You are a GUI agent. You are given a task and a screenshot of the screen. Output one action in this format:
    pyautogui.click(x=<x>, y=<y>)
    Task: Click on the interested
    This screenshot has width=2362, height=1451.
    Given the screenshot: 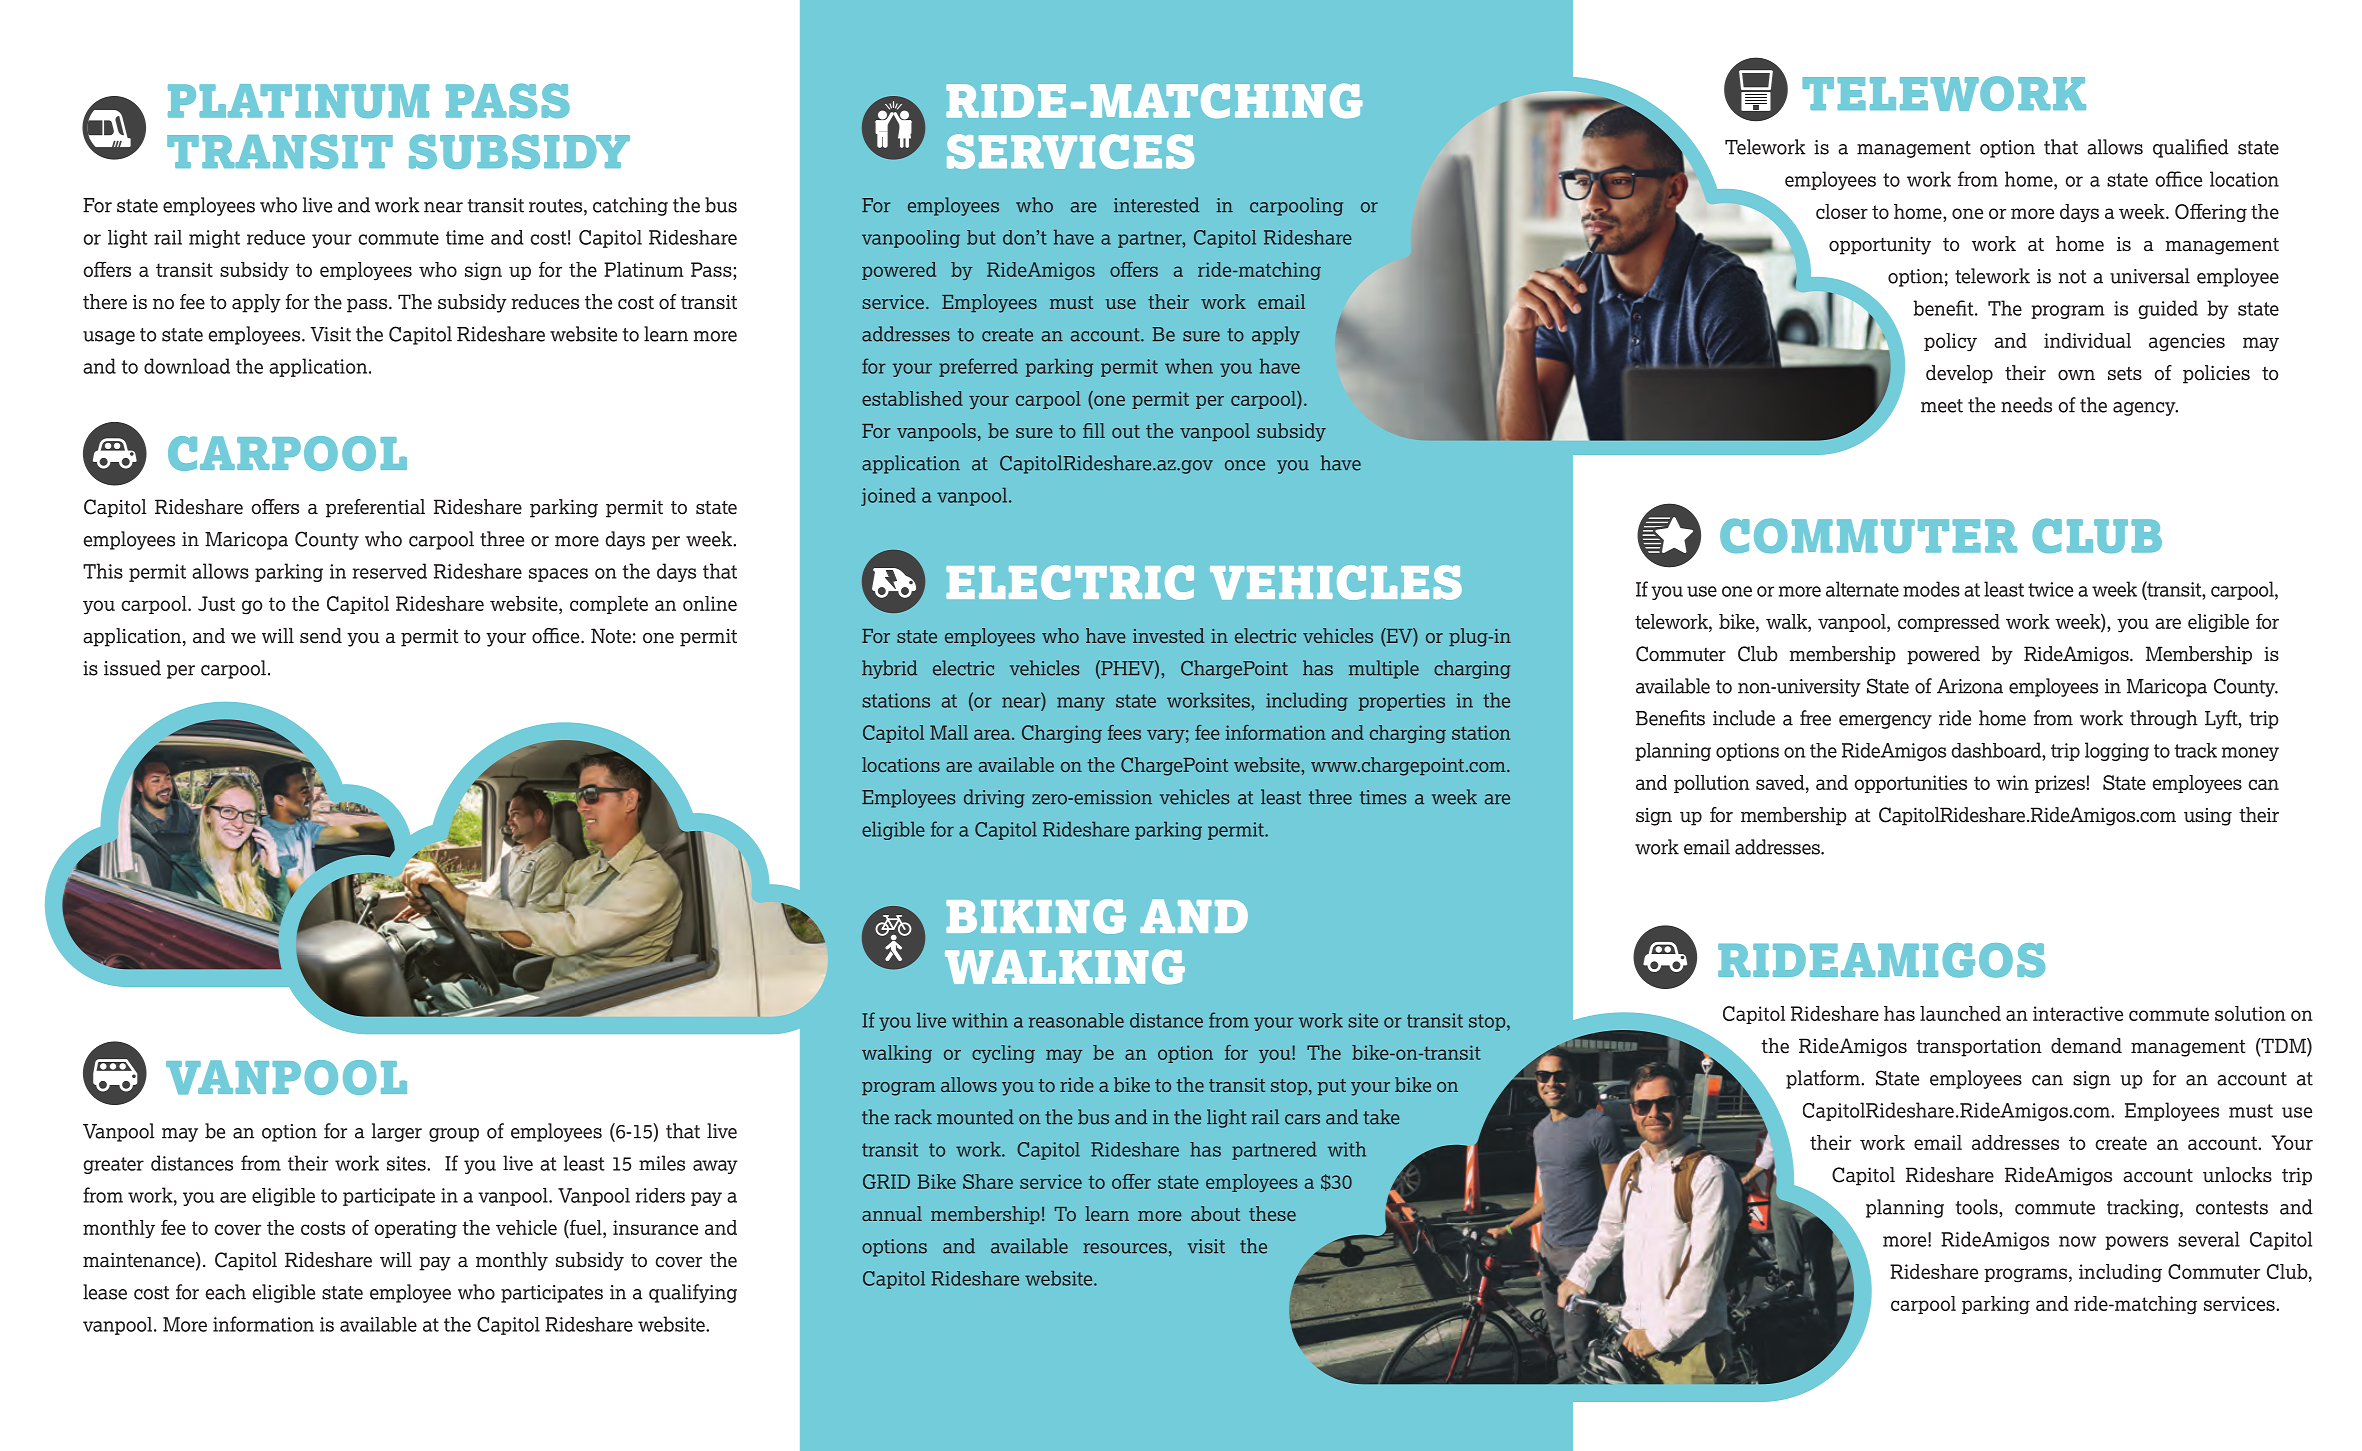 What is the action you would take?
    pyautogui.click(x=1156, y=205)
